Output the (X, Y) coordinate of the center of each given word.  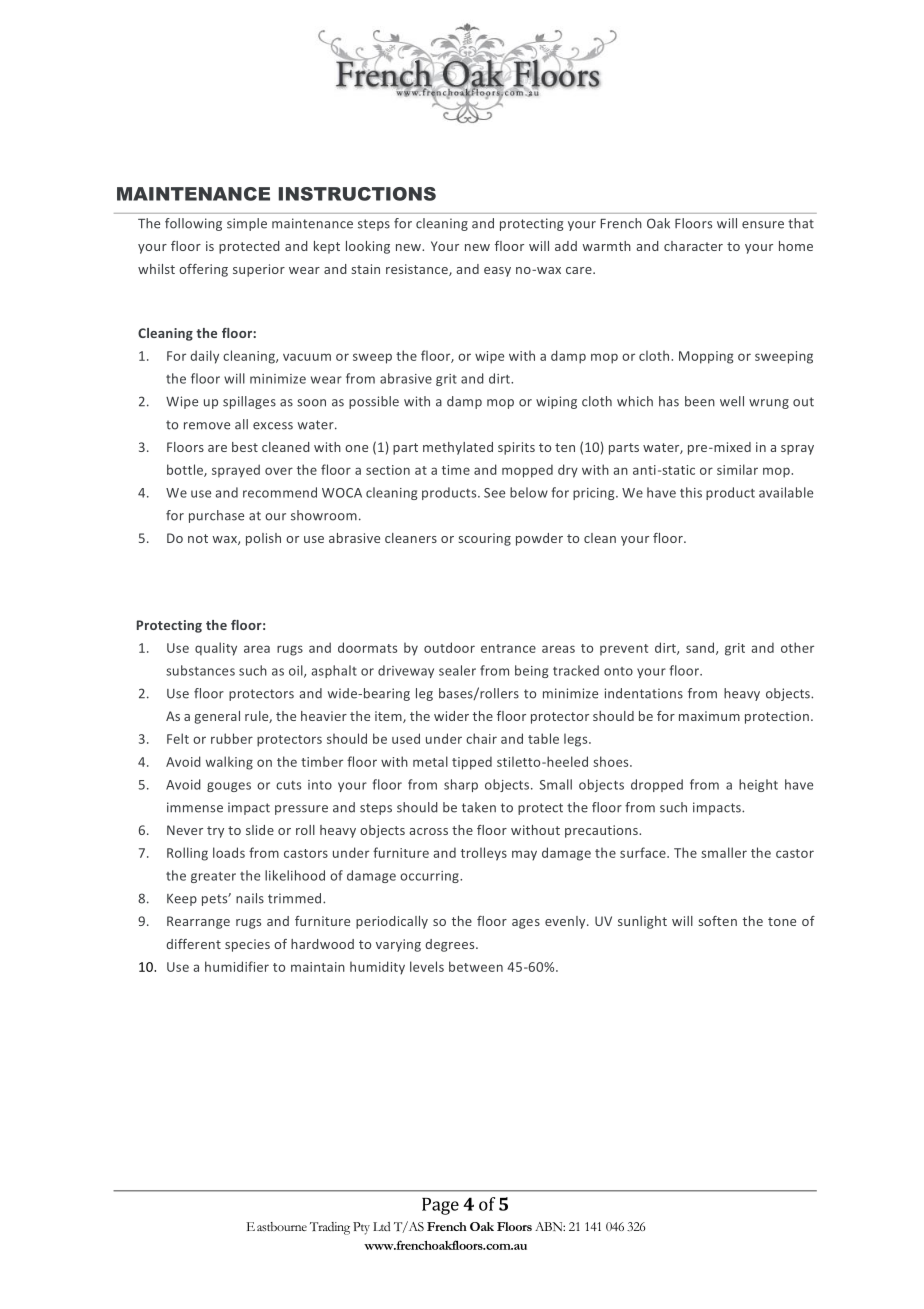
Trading (330, 1228)
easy (497, 272)
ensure (763, 225)
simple (247, 224)
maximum (709, 716)
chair (481, 738)
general (217, 717)
